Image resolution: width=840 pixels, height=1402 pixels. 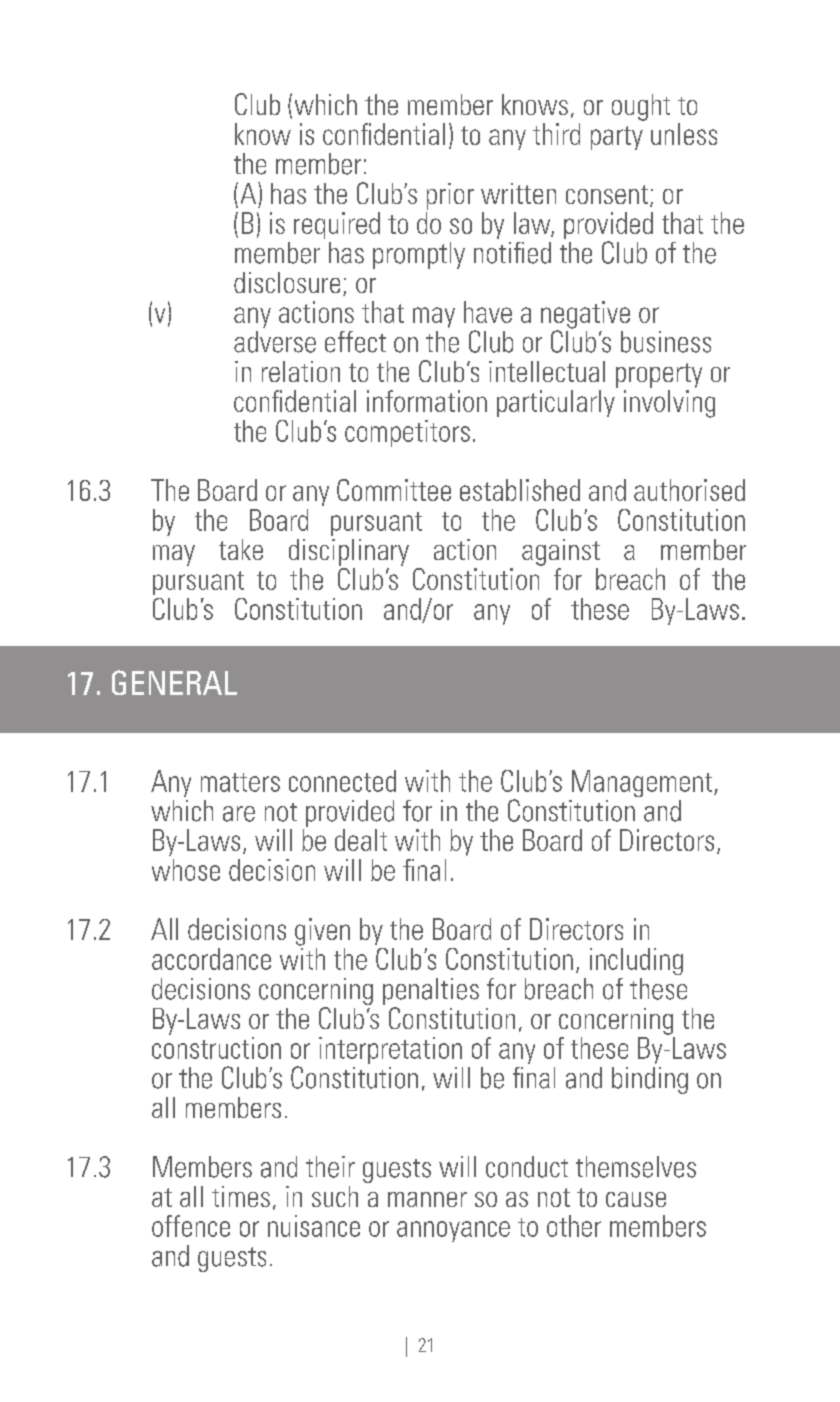 What do you see at coordinates (174, 682) in the page?
I see `GENERAL` at bounding box center [174, 682].
